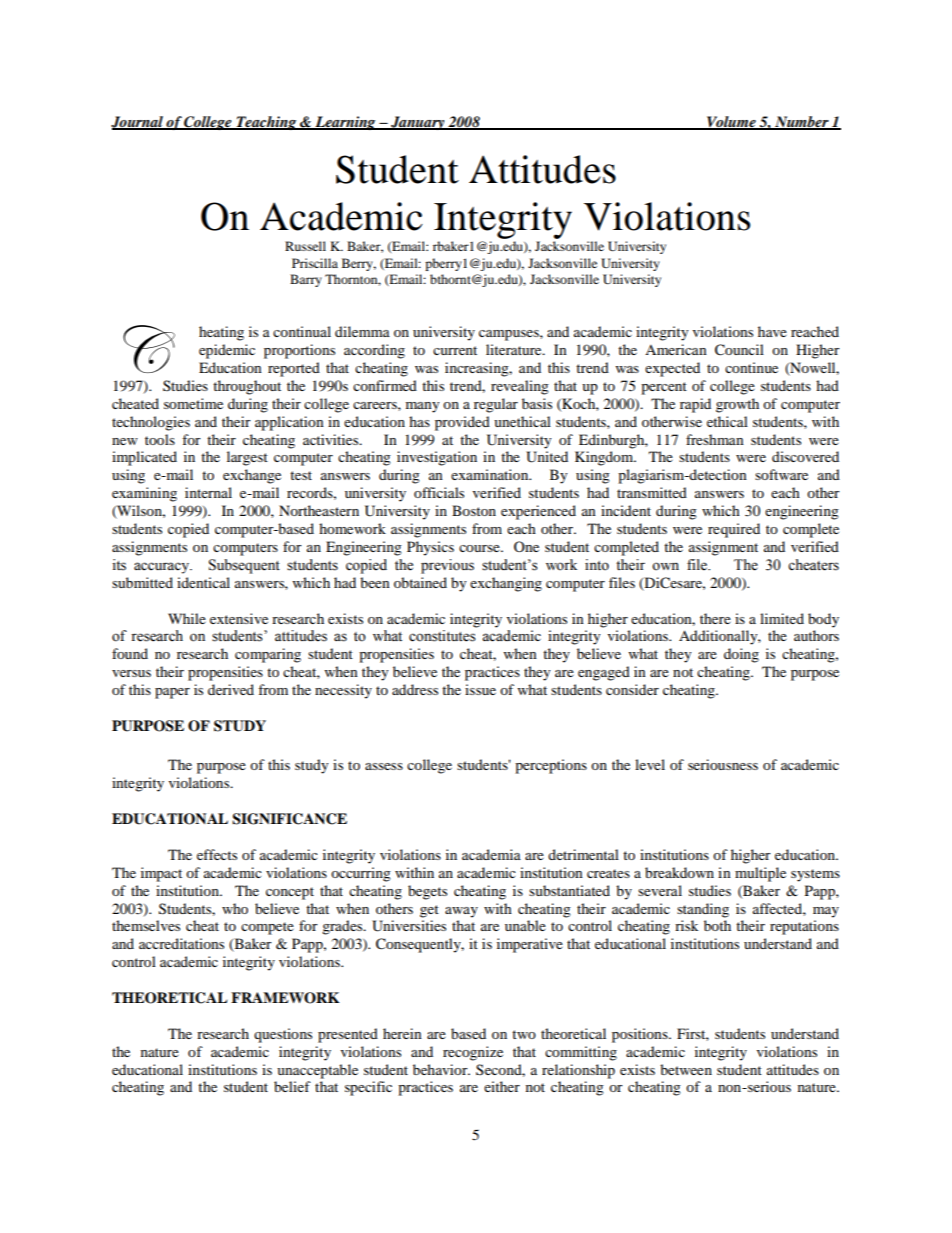 Image resolution: width=952 pixels, height=1233 pixels. What do you see at coordinates (138, 122) in the screenshot?
I see `Journal` at bounding box center [138, 122].
